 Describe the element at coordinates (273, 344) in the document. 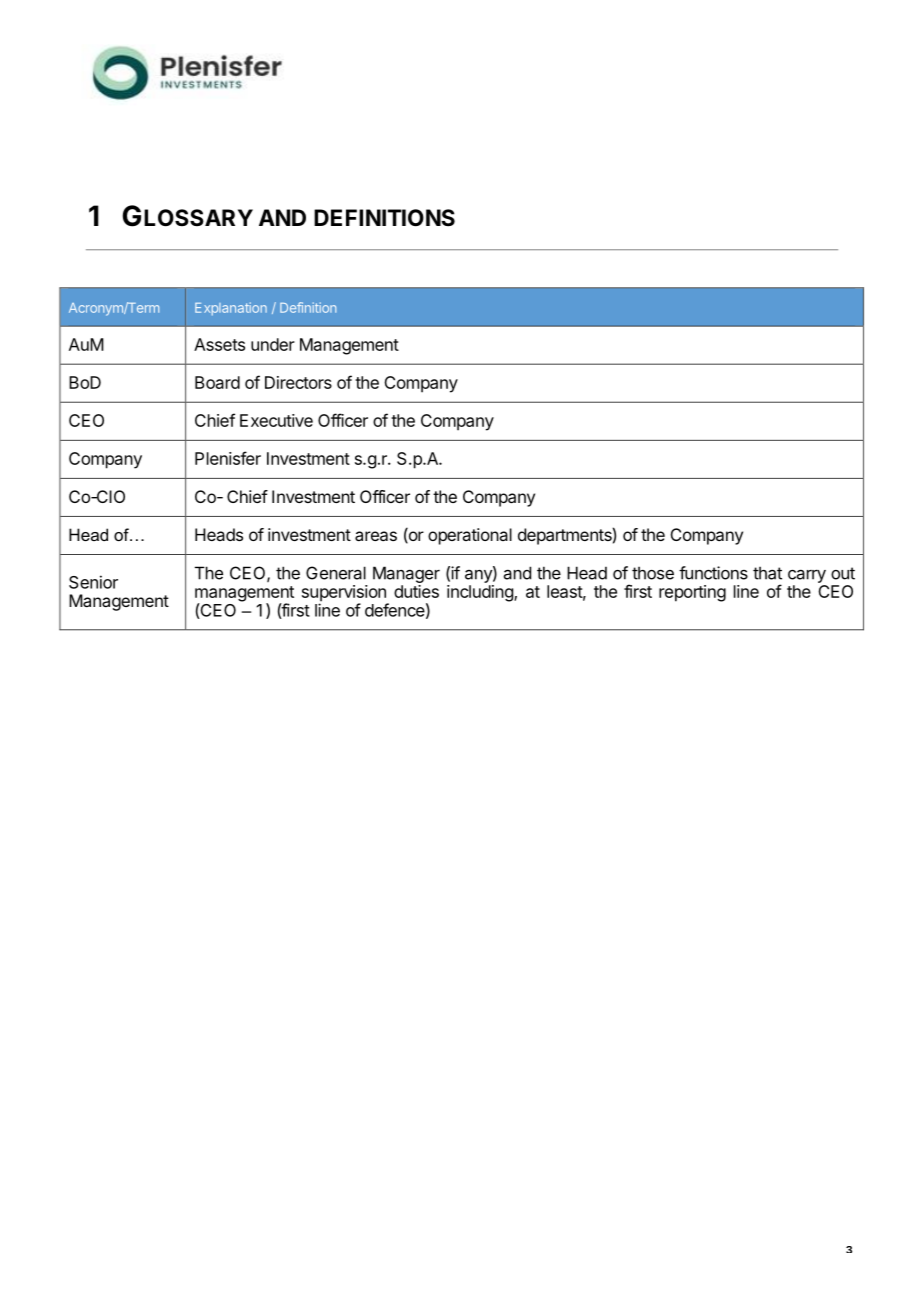

I see `under` at that location.
